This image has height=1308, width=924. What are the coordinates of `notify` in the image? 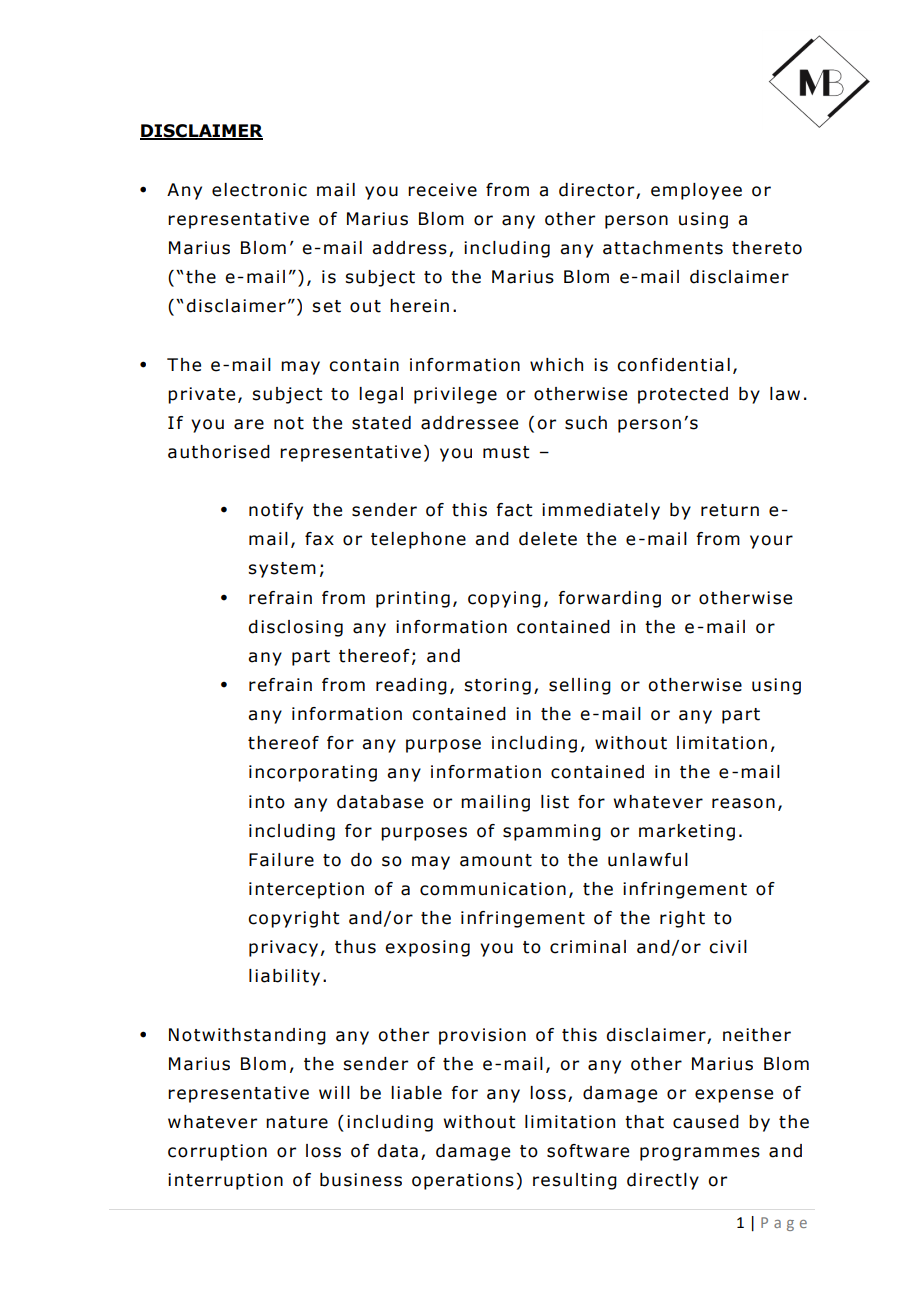 It's located at (276, 511).
